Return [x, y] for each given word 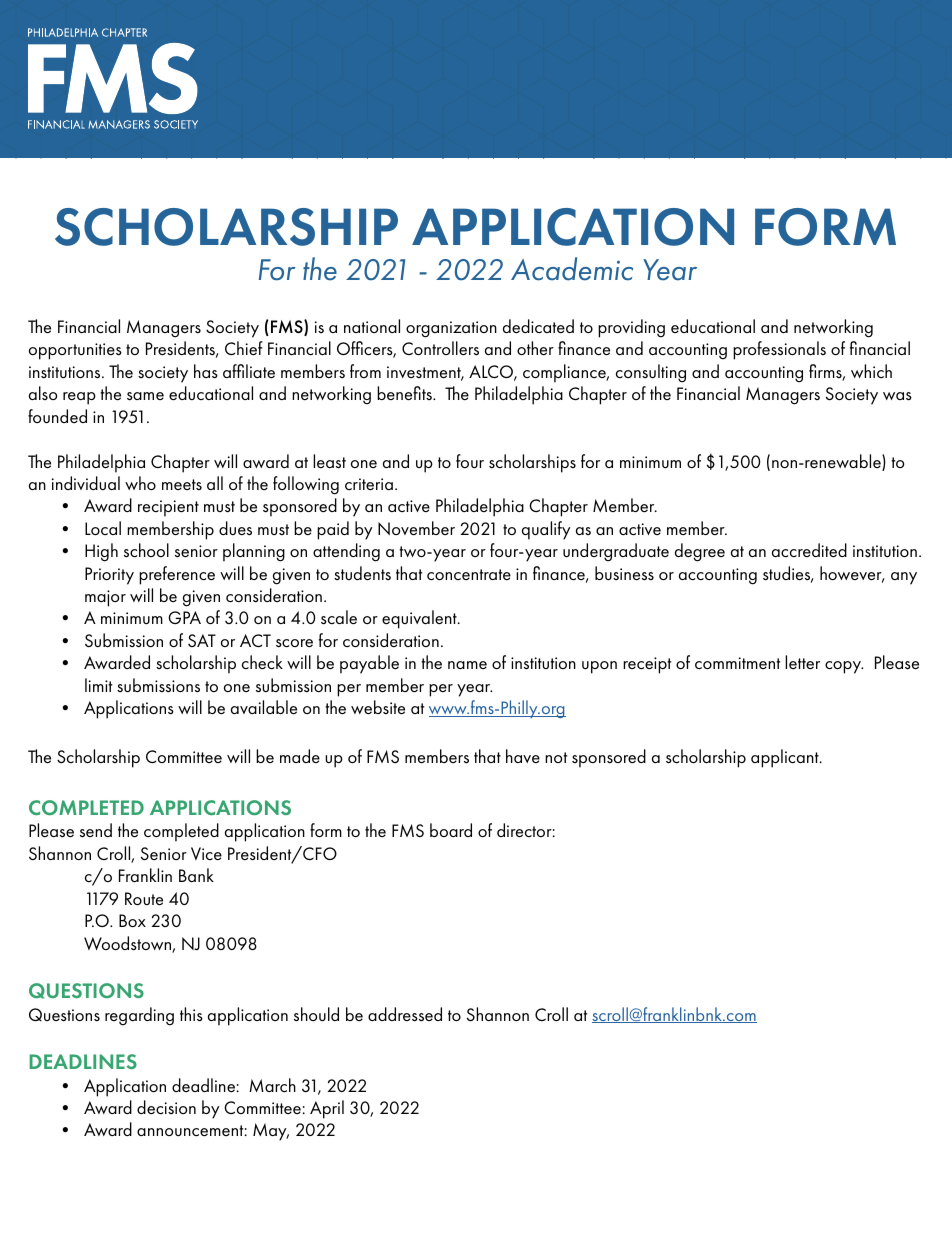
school [146, 550]
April [327, 1109]
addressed [405, 1014]
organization [451, 329]
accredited [809, 550]
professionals [779, 350]
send [96, 830]
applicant [786, 758]
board [451, 830]
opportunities [75, 351]
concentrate [469, 575]
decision [166, 1107]
